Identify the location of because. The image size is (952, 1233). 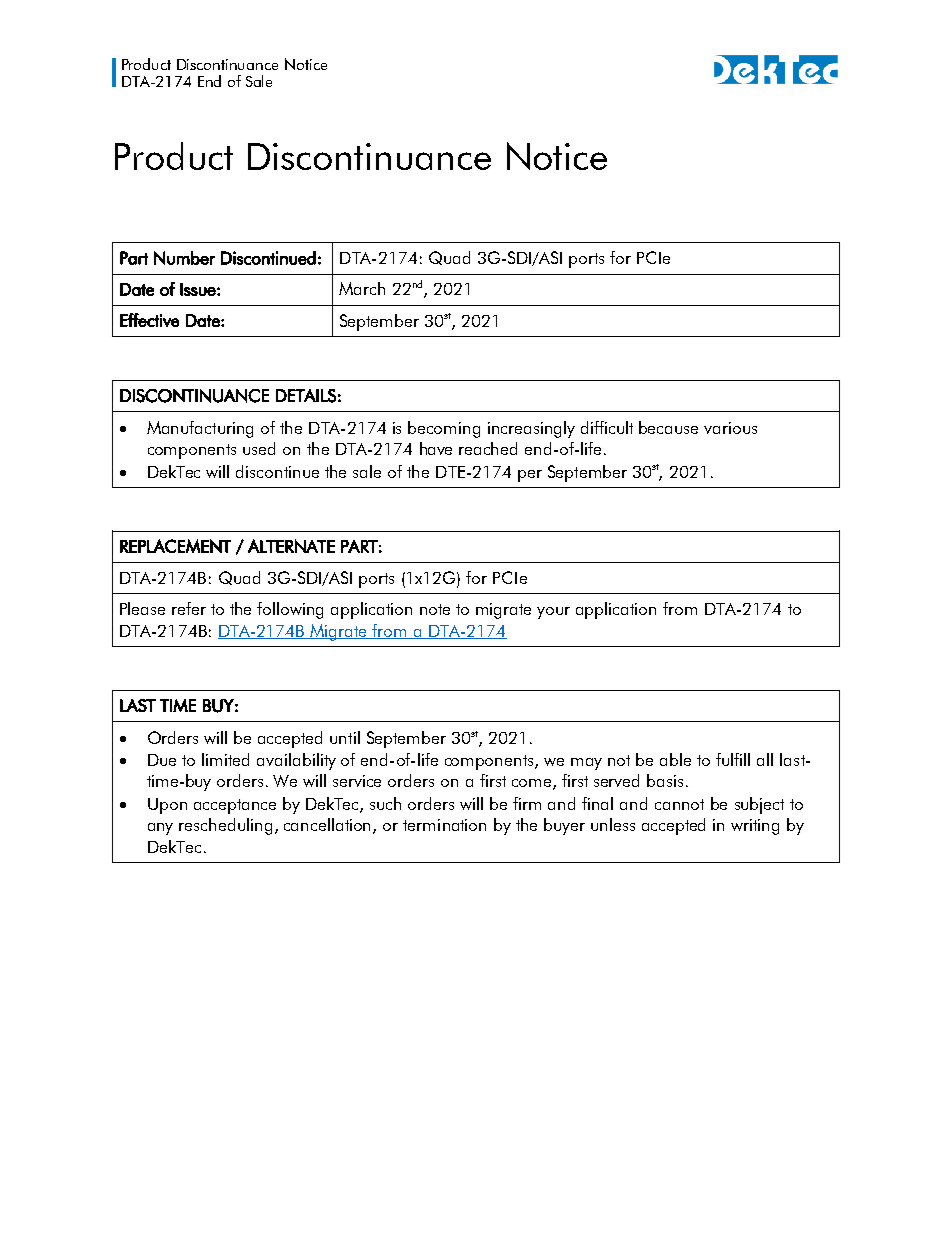
(668, 427).
